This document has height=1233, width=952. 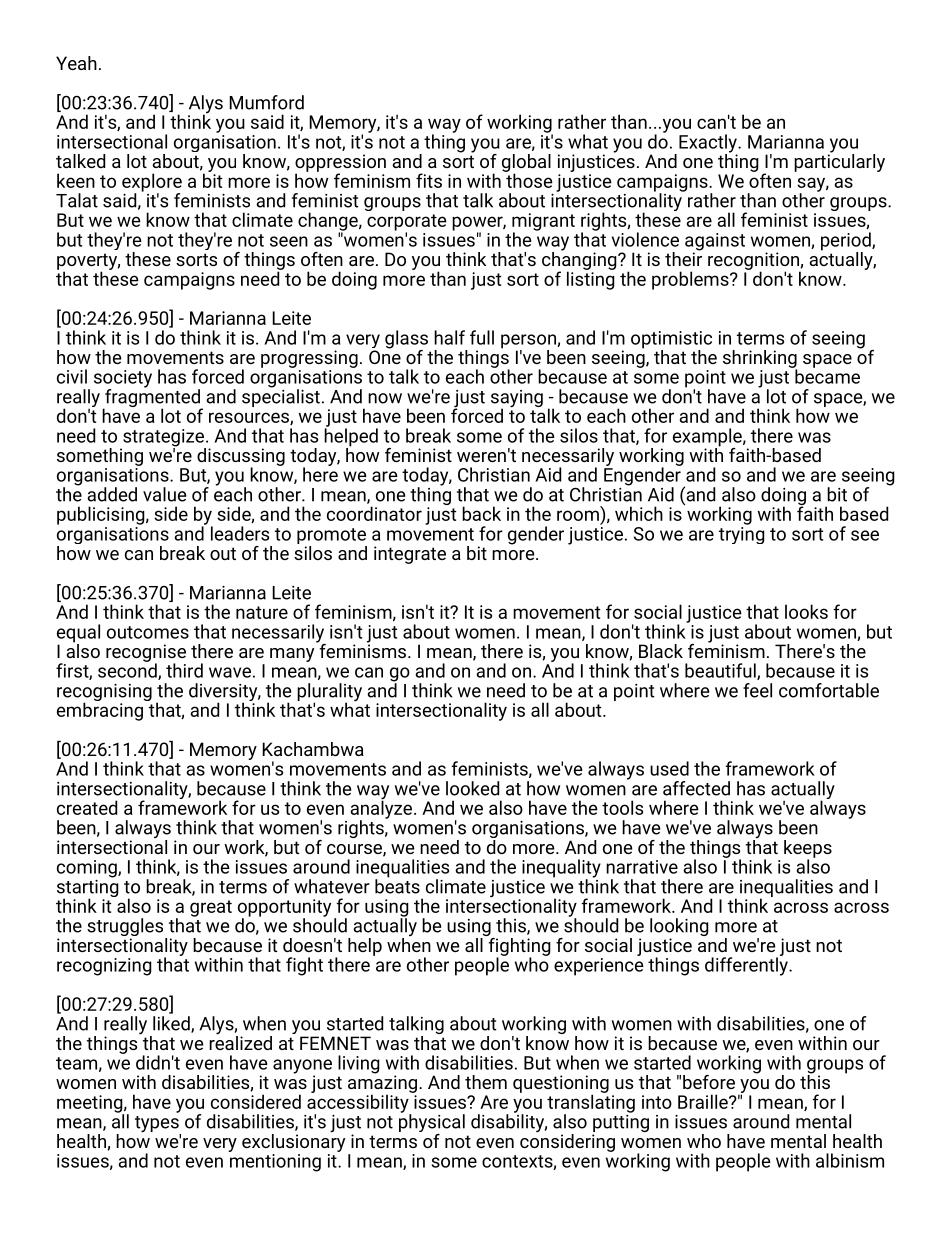 What do you see at coordinates (158, 1125) in the document?
I see `types` at bounding box center [158, 1125].
